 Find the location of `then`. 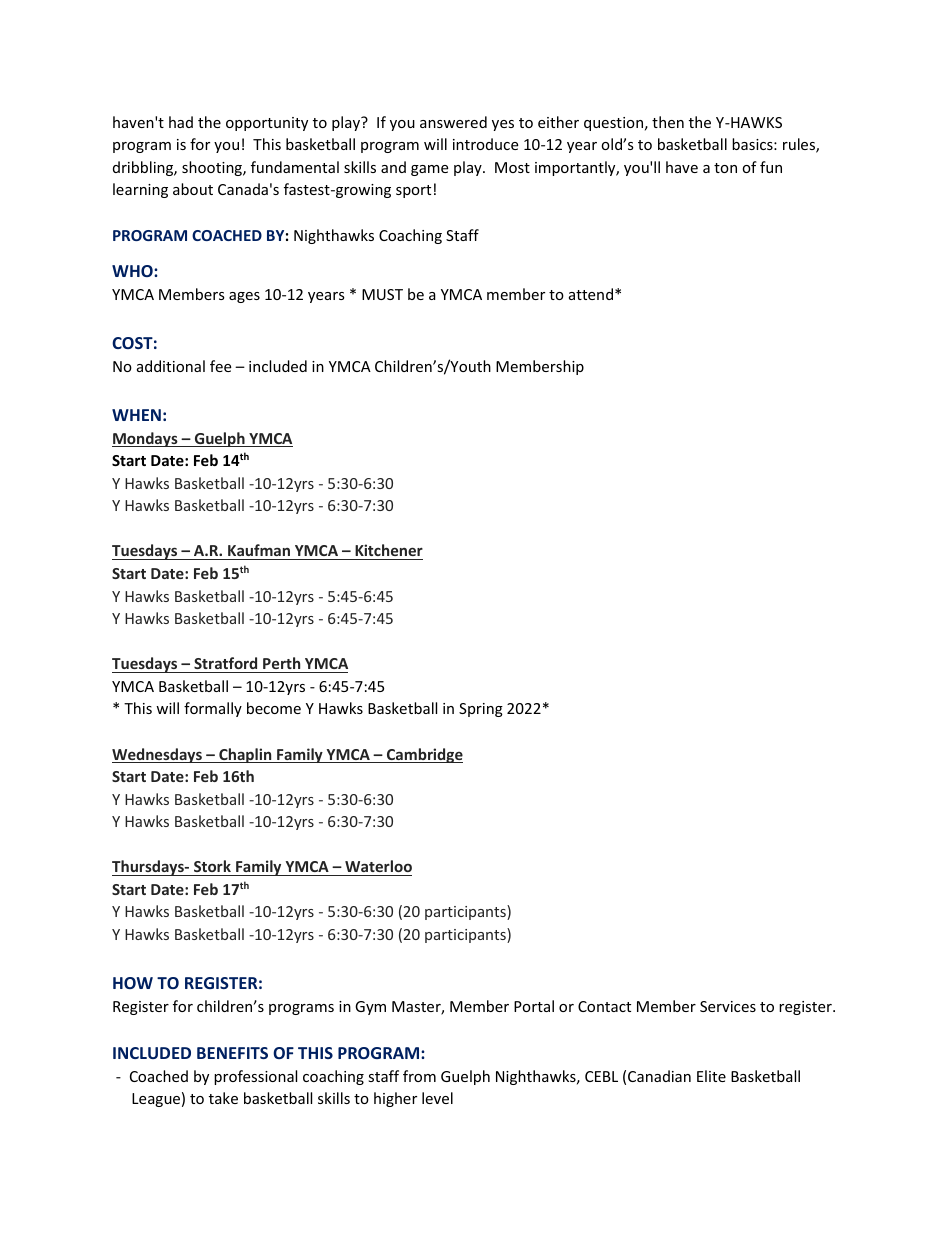

then is located at coordinates (668, 122).
